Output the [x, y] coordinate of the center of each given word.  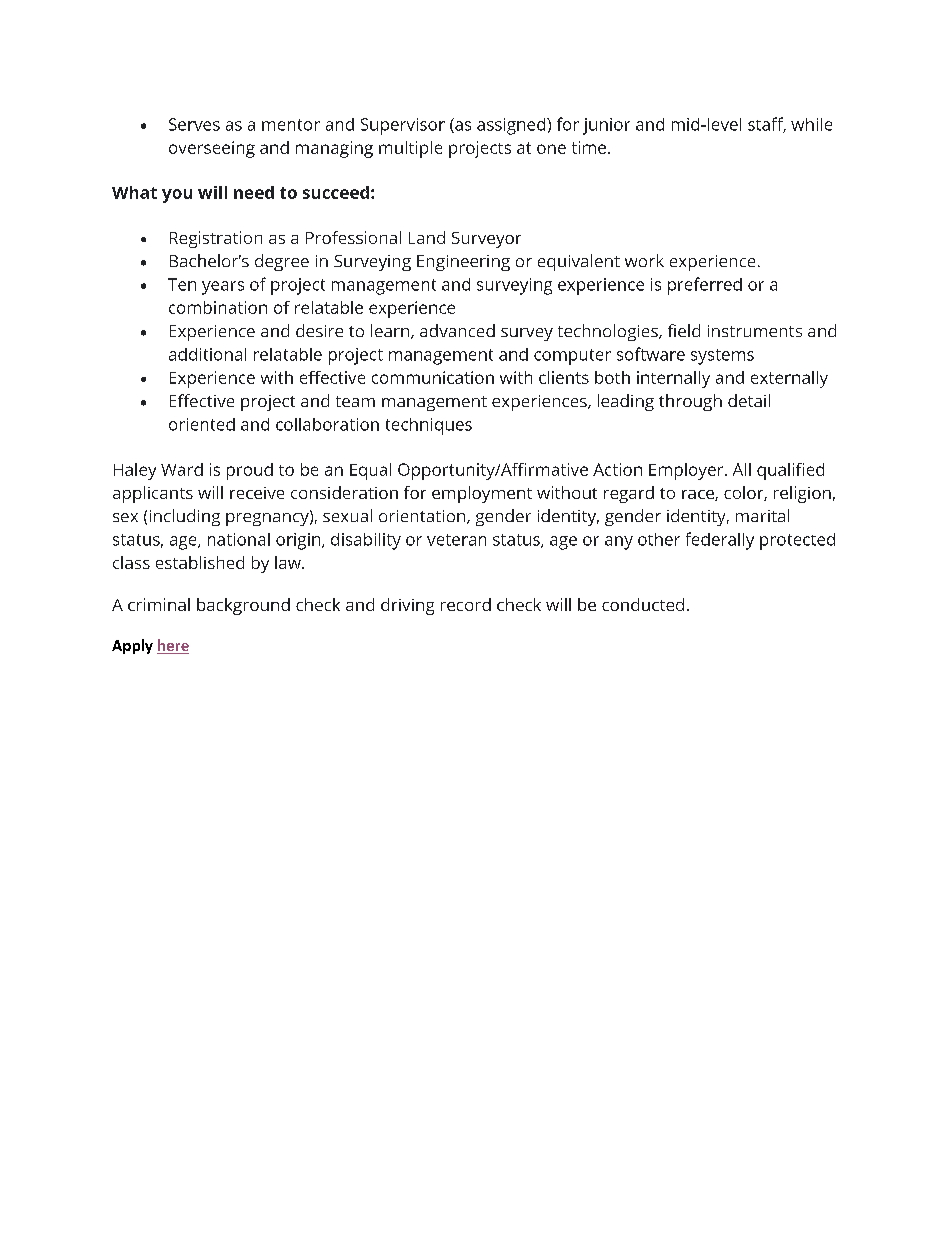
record [466, 604]
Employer [687, 471]
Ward [182, 469]
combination [218, 307]
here [173, 646]
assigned [512, 126]
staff [767, 125]
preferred [705, 286]
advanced [457, 330]
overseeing [212, 149]
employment [482, 494]
